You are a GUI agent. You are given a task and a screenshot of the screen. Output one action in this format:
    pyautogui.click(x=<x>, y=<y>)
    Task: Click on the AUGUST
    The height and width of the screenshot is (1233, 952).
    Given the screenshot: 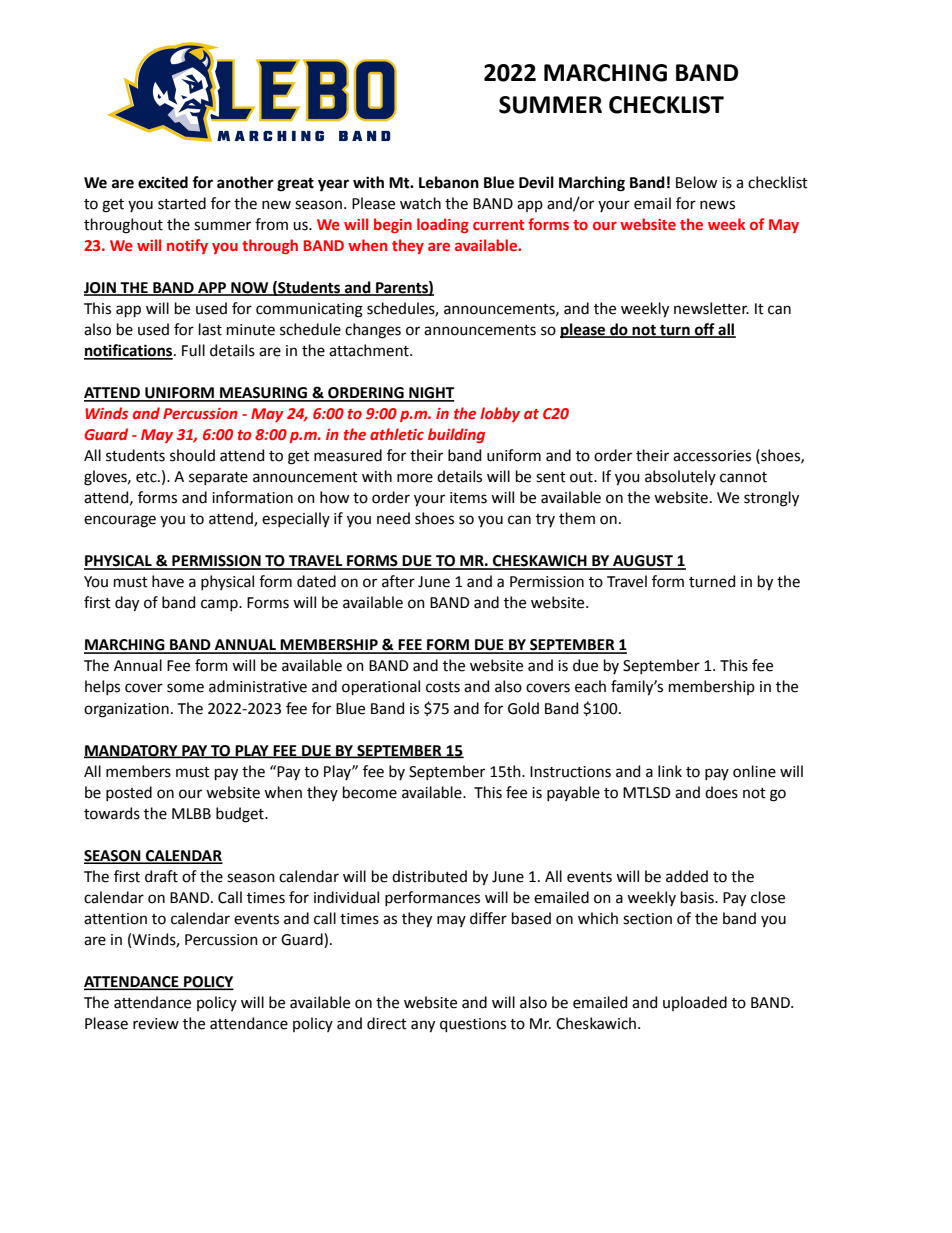 What is the action you would take?
    pyautogui.click(x=643, y=562)
